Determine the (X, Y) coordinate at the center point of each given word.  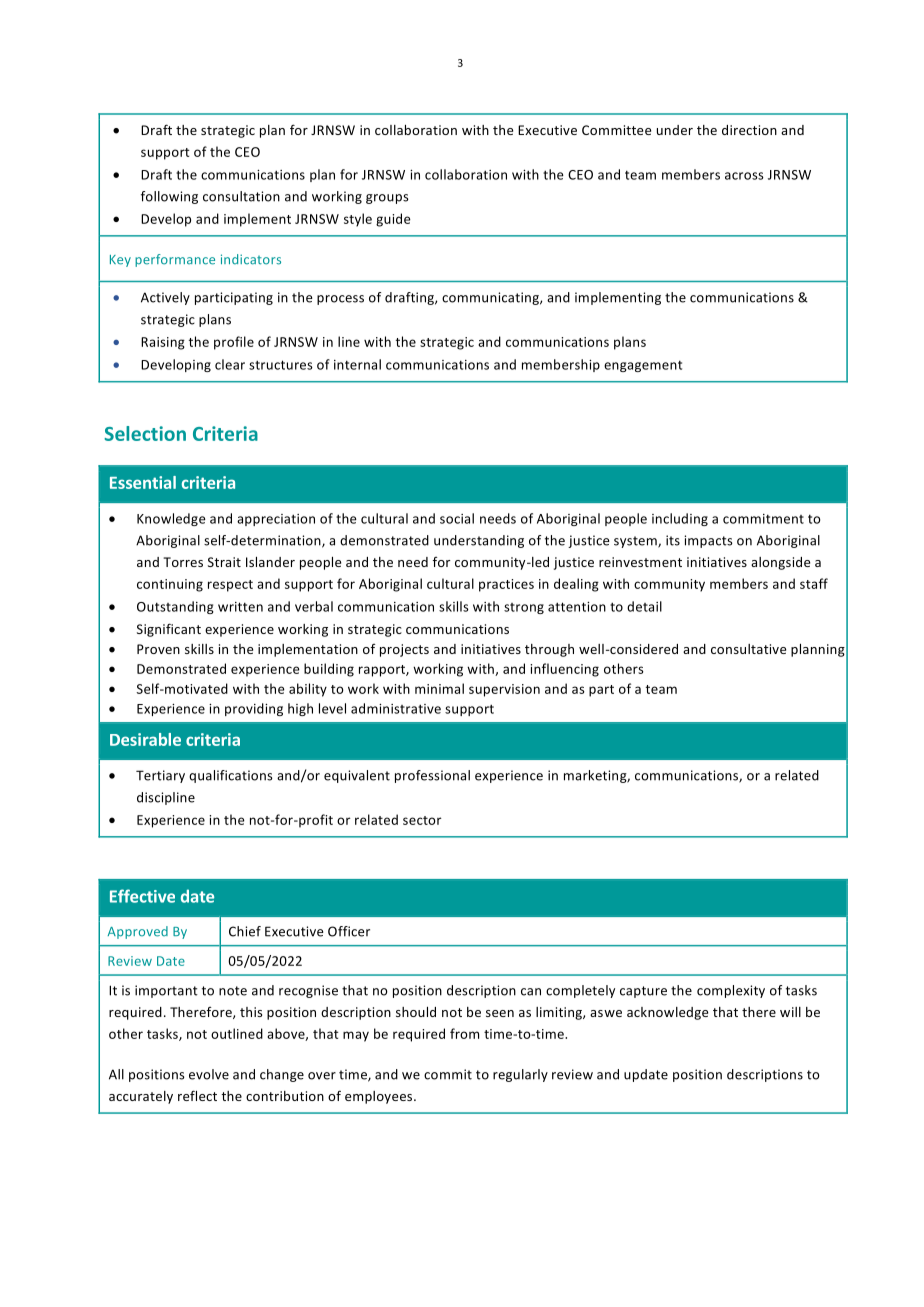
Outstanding (175, 607)
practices (506, 585)
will (790, 1012)
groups (387, 199)
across (744, 176)
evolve (209, 1074)
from (464, 1033)
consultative (748, 649)
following (169, 197)
